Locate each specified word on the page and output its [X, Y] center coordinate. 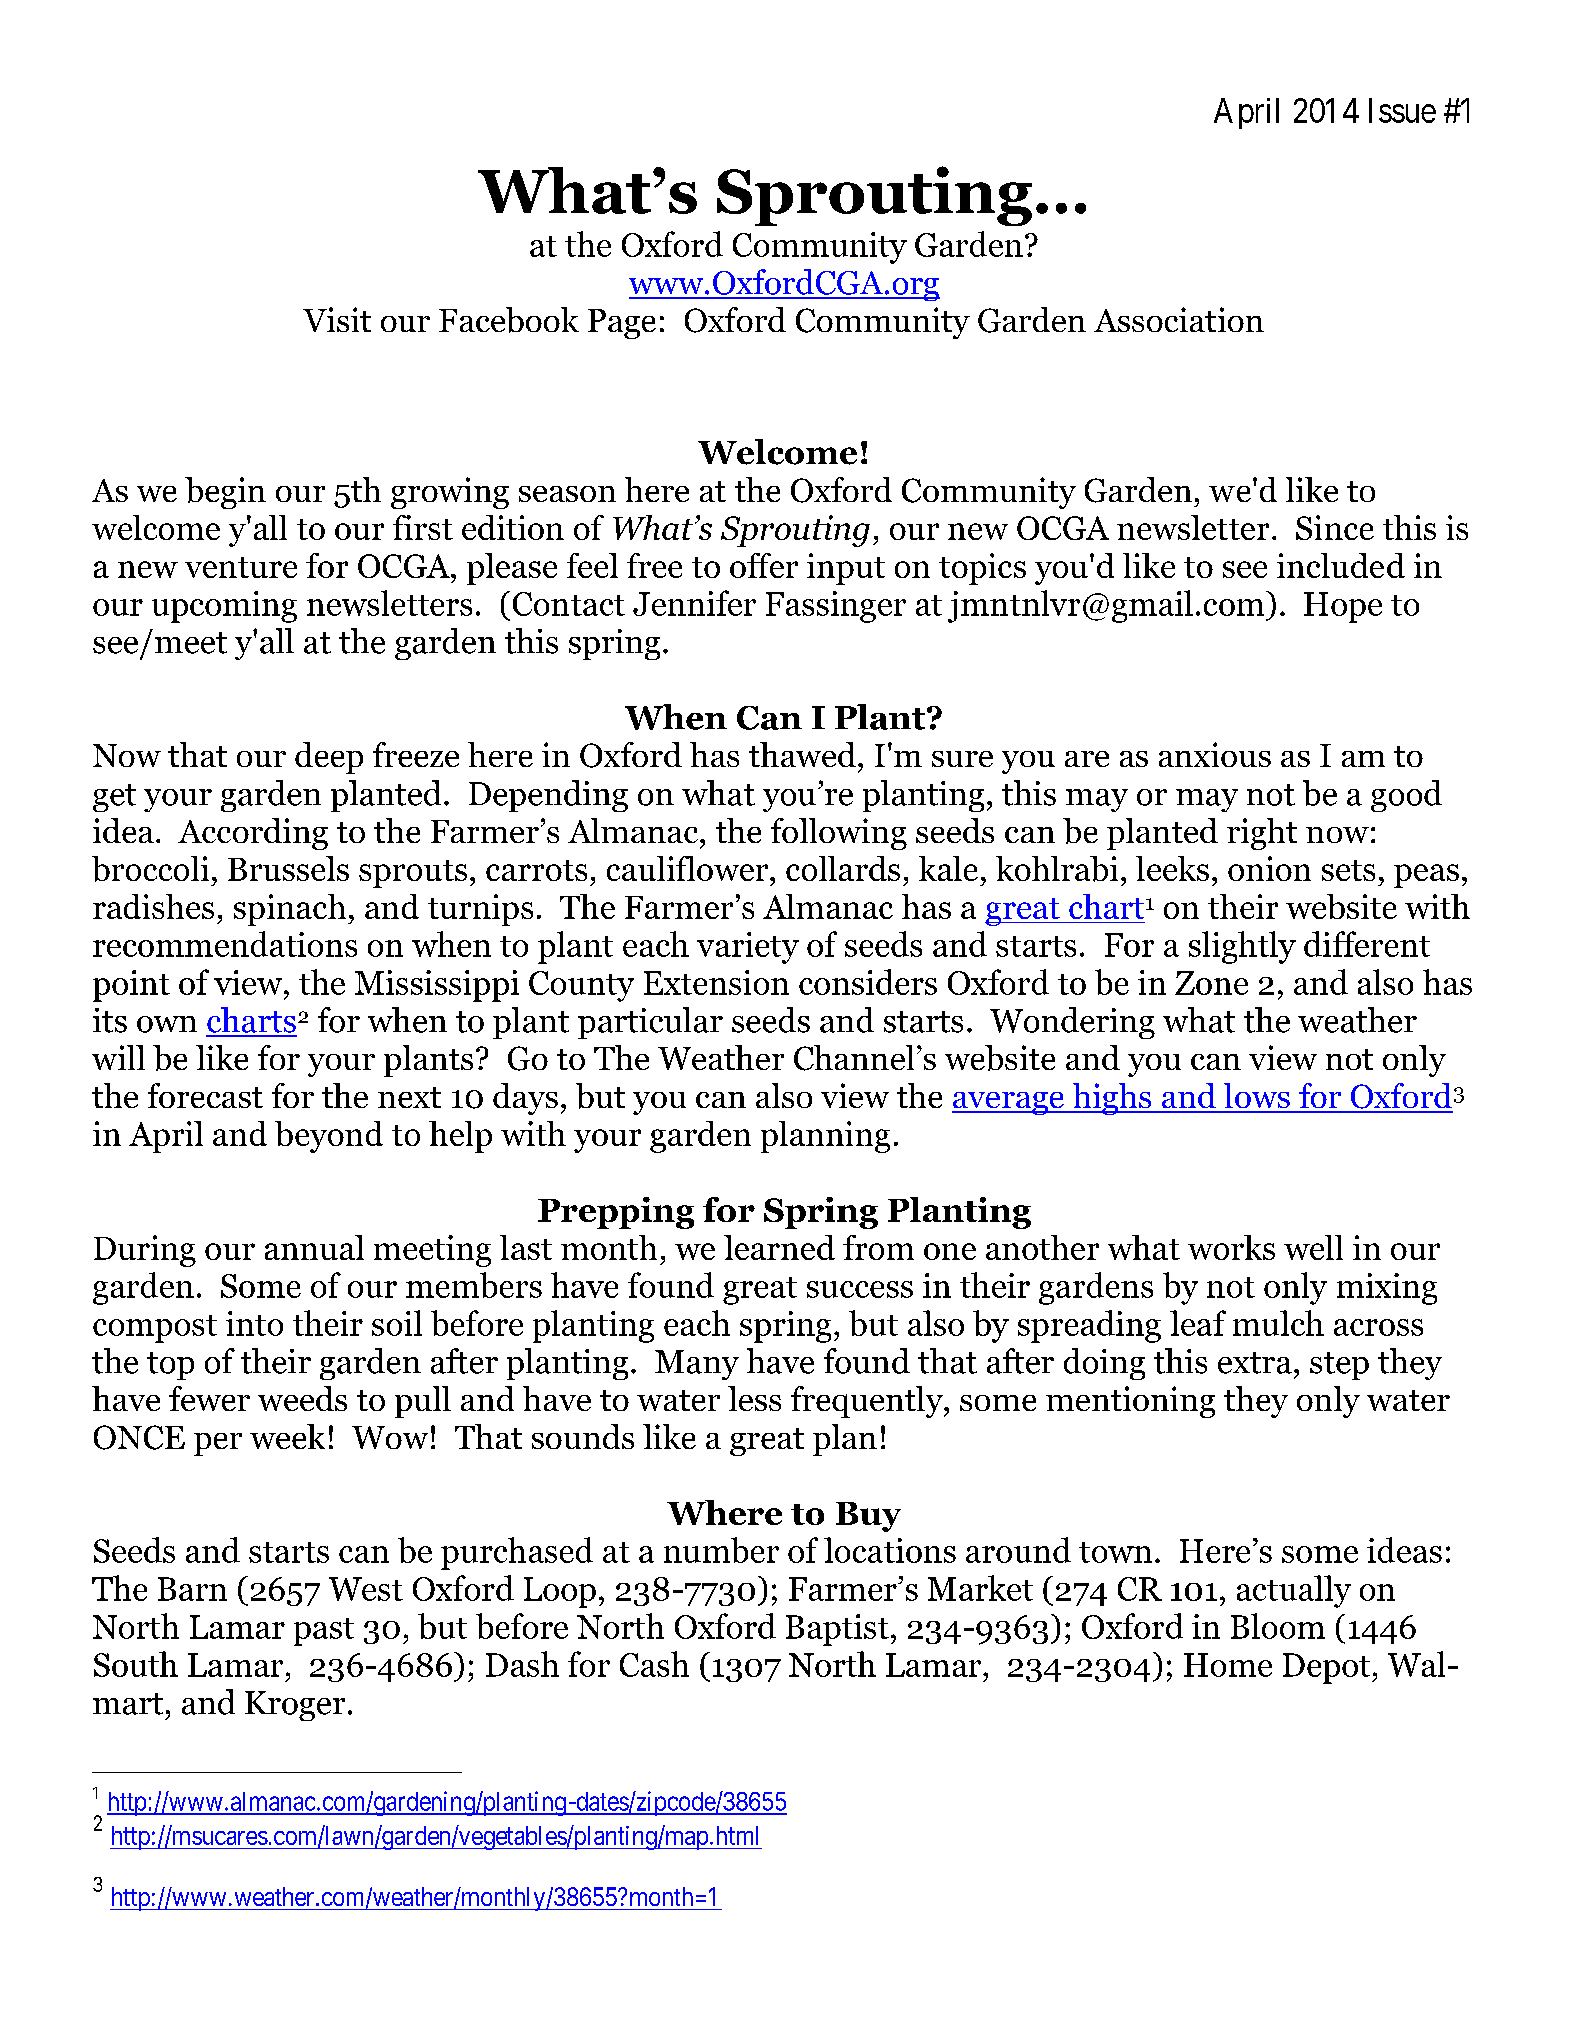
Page [622, 324]
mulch [1278, 1323]
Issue [1402, 110]
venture [241, 567]
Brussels [288, 868]
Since [1335, 527]
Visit [337, 319]
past [324, 1632]
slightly [1242, 947]
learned [779, 1247]
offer [764, 565]
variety [748, 948]
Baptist [837, 1630]
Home [1228, 1665]
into [254, 1323]
